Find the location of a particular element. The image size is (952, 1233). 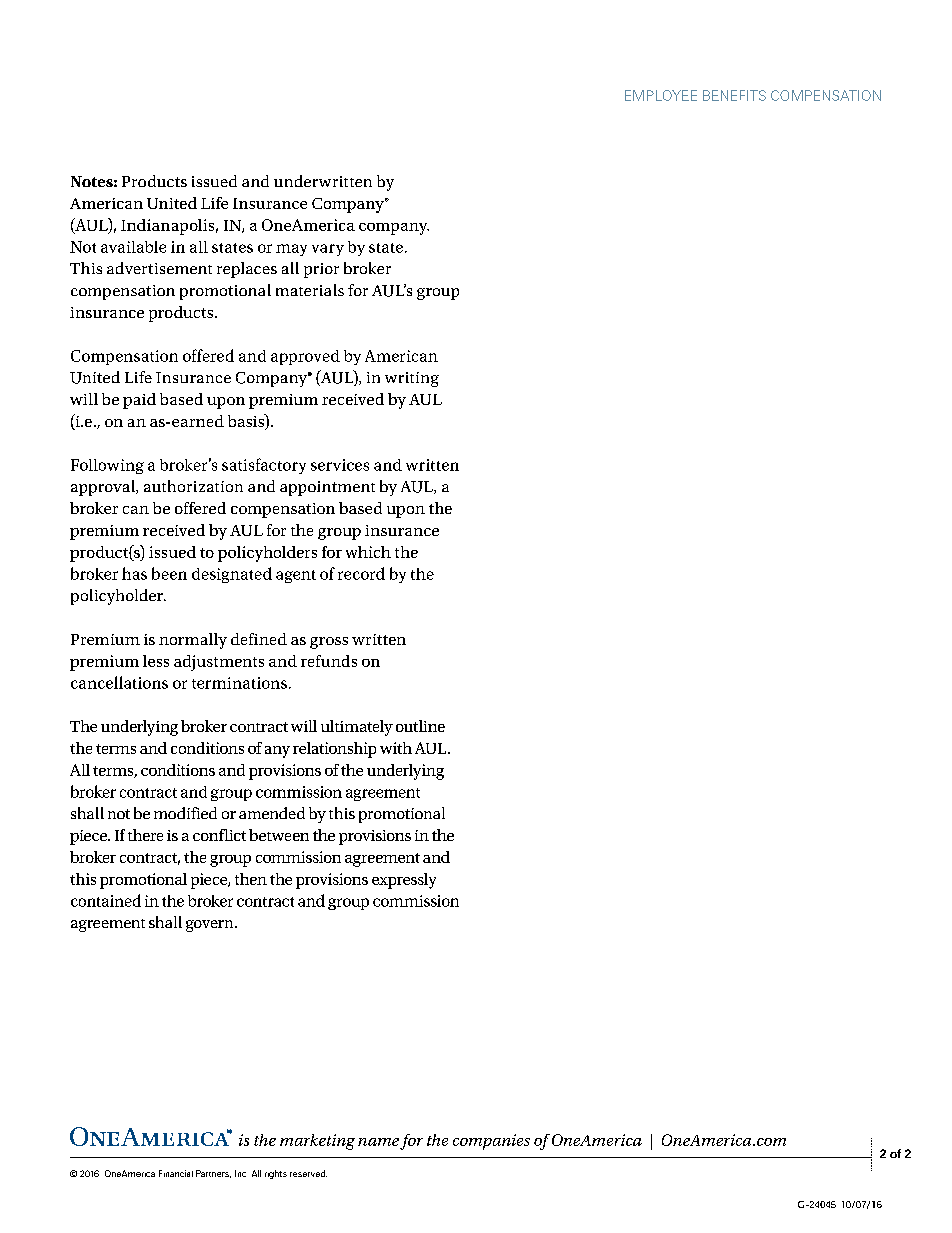

available is located at coordinates (133, 247).
